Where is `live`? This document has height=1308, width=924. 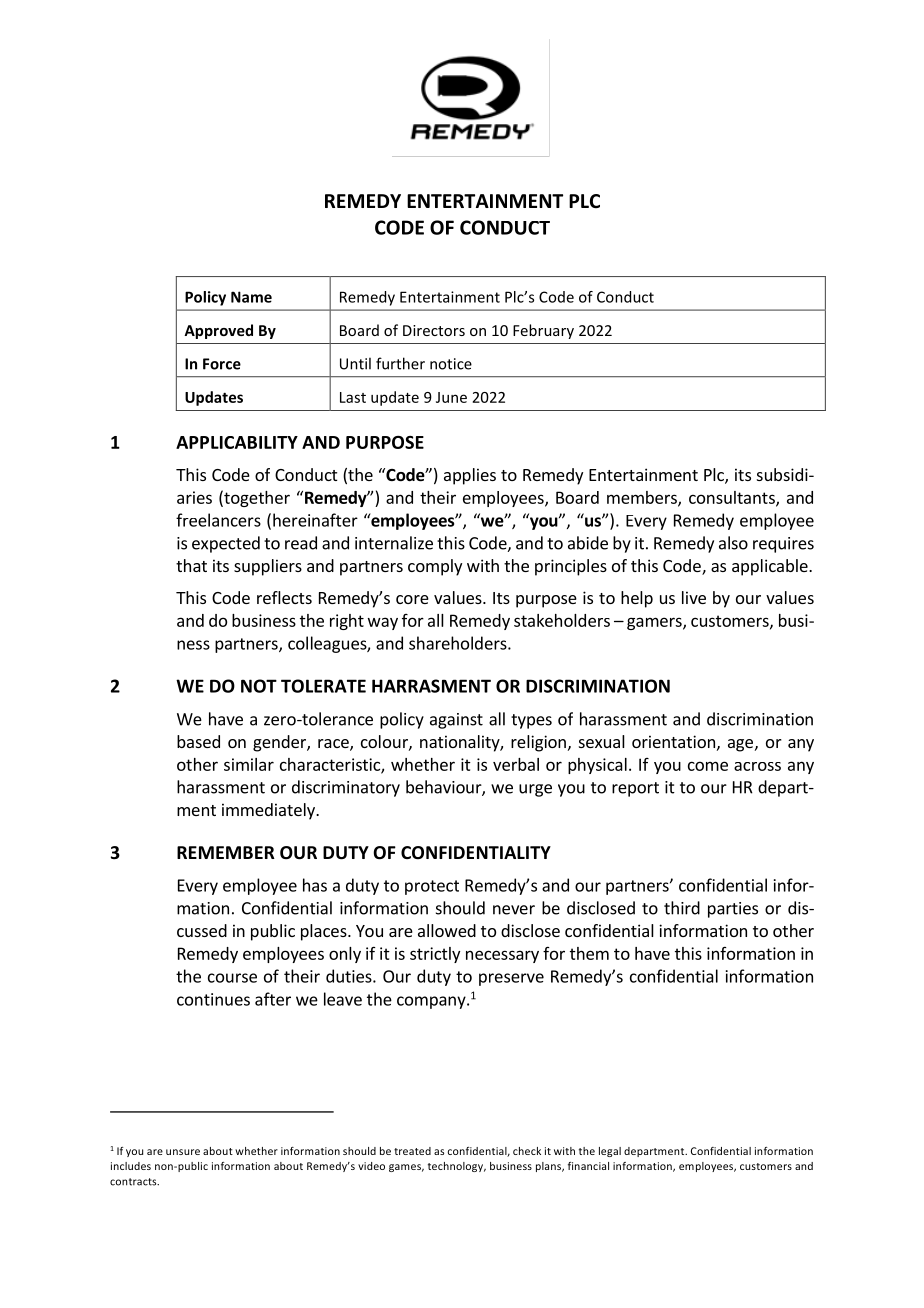 live is located at coordinates (694, 597).
